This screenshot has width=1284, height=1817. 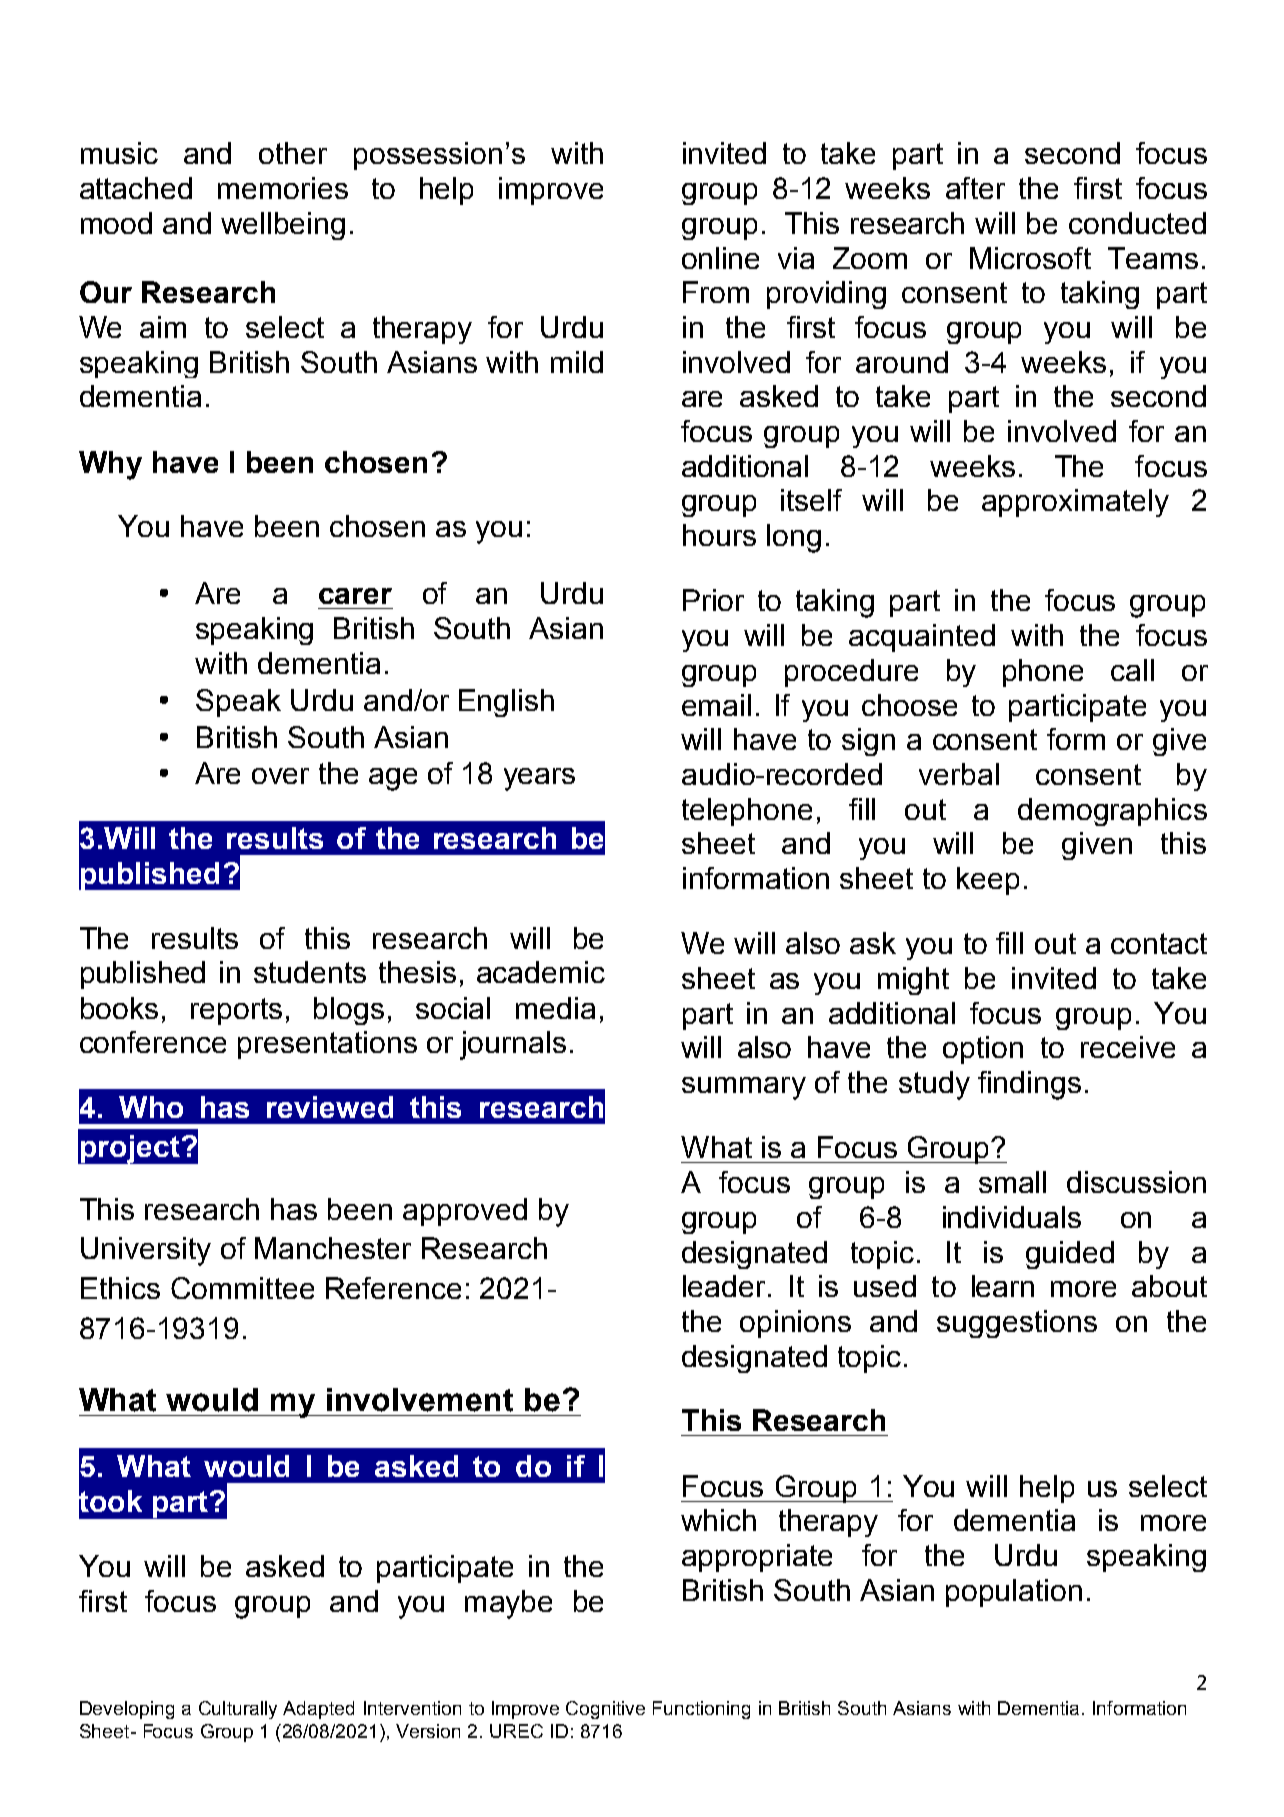 I want to click on online, so click(x=720, y=258).
